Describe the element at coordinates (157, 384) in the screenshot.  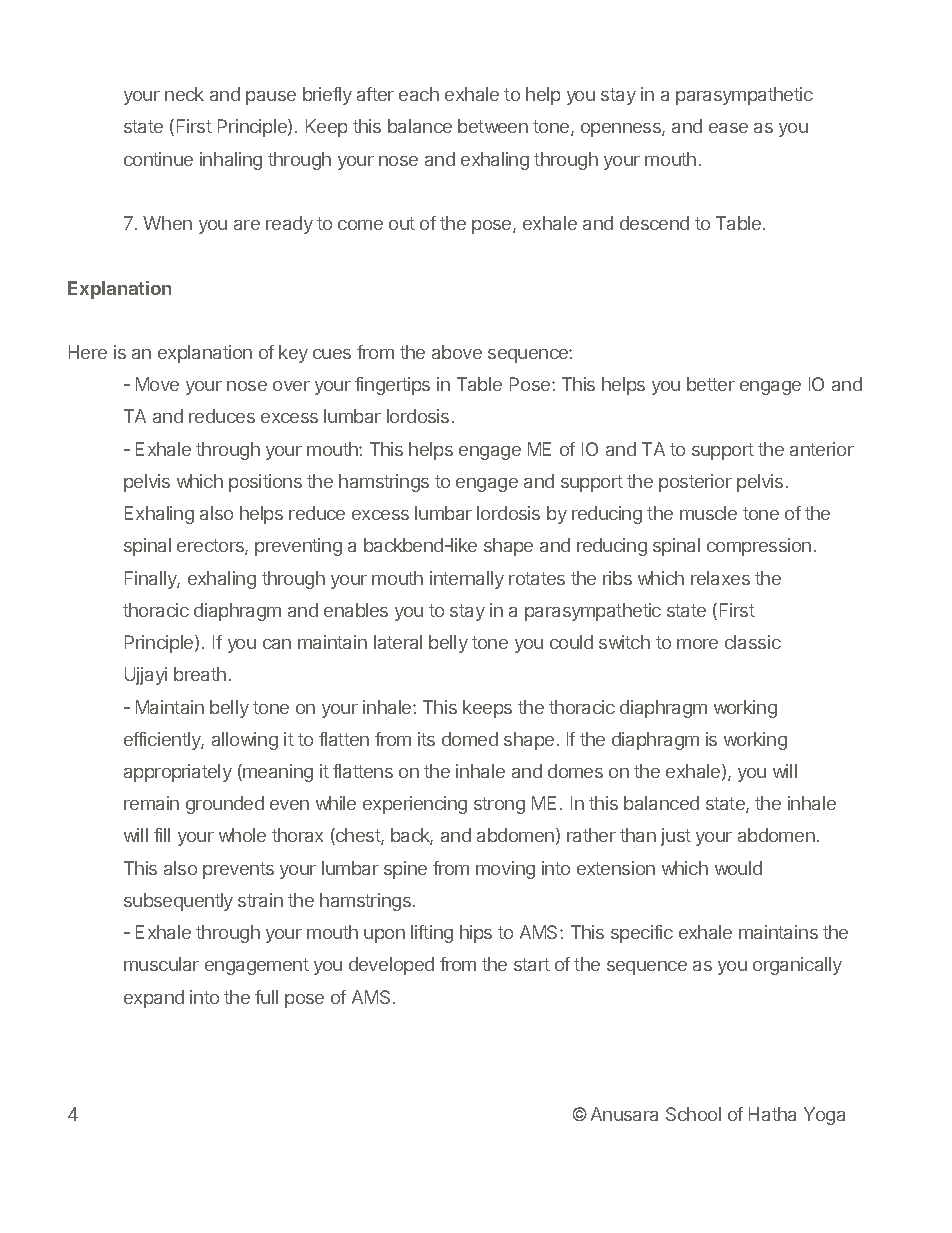
I see `Move` at that location.
